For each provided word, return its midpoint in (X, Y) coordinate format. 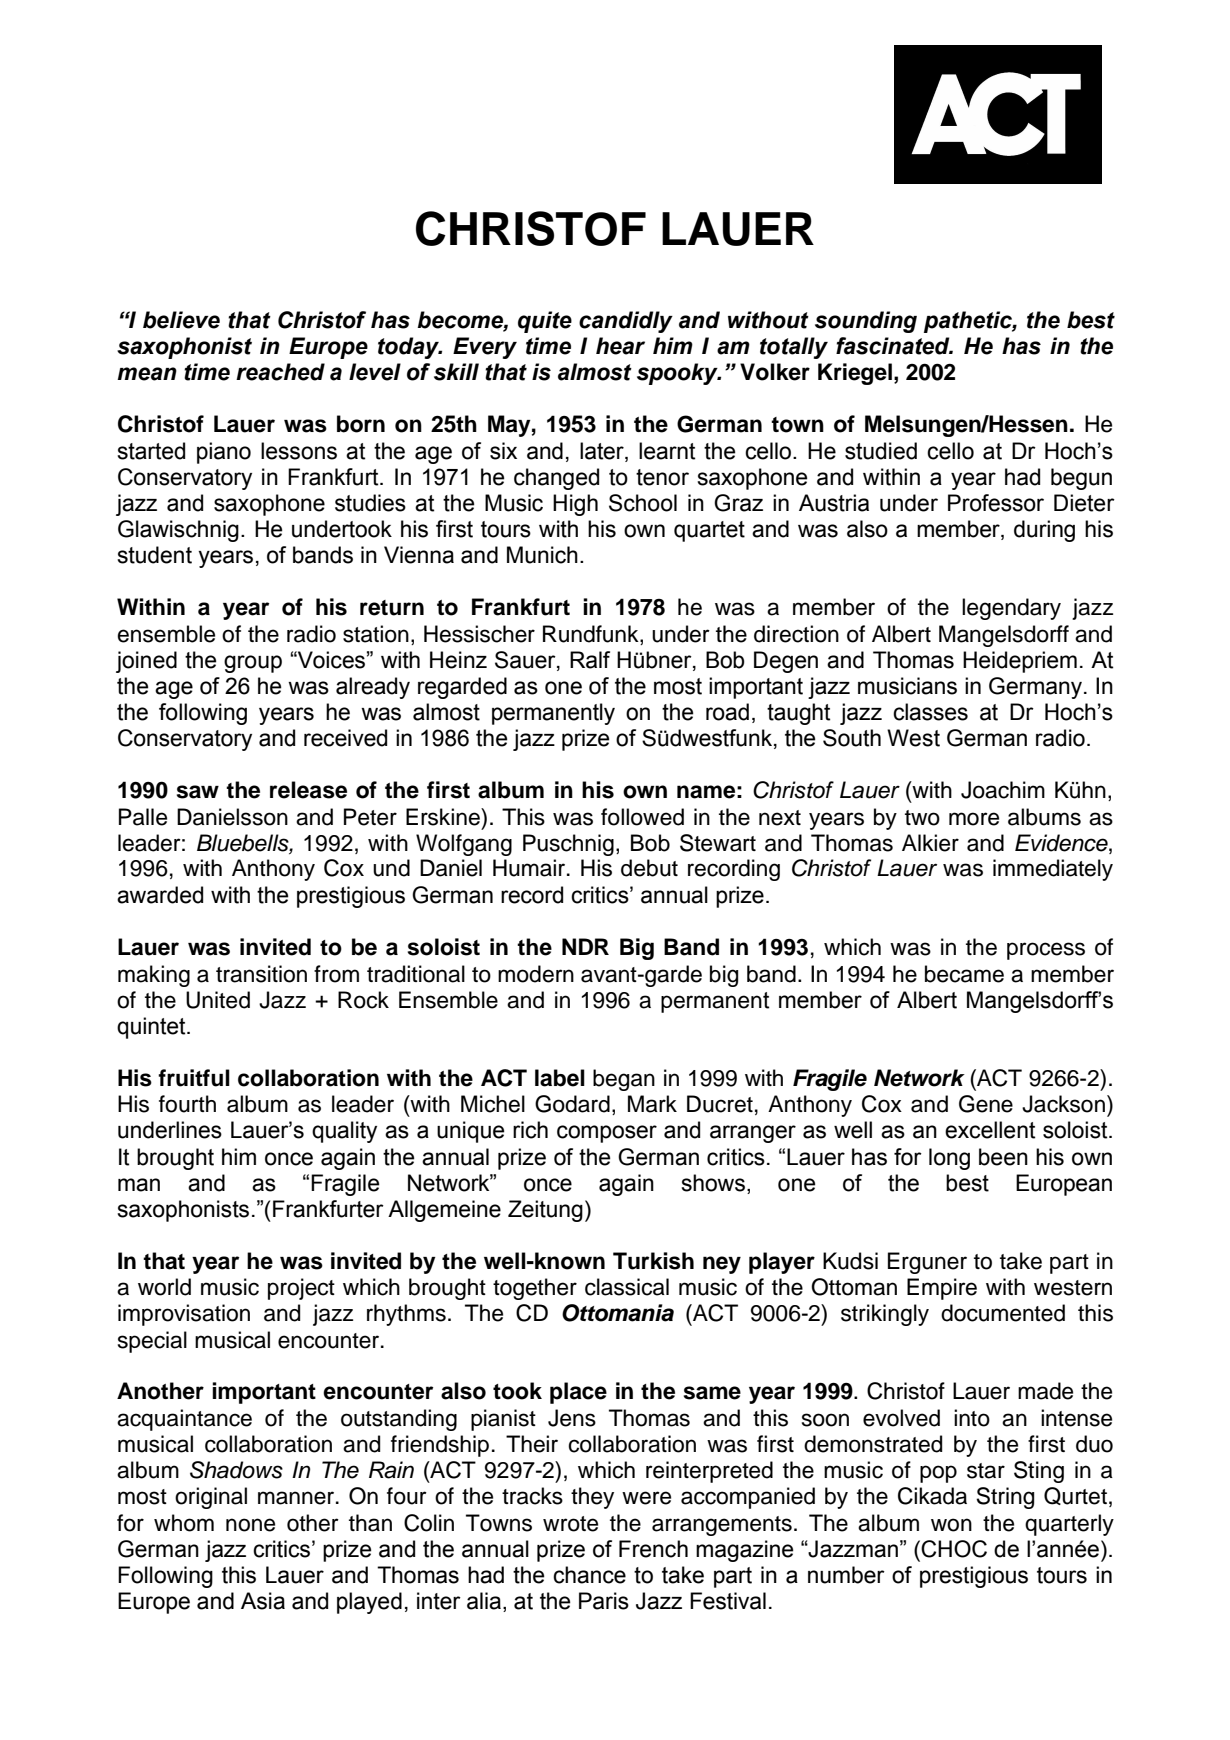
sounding (866, 322)
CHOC (954, 1549)
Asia (263, 1601)
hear (620, 346)
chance (589, 1575)
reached (280, 372)
